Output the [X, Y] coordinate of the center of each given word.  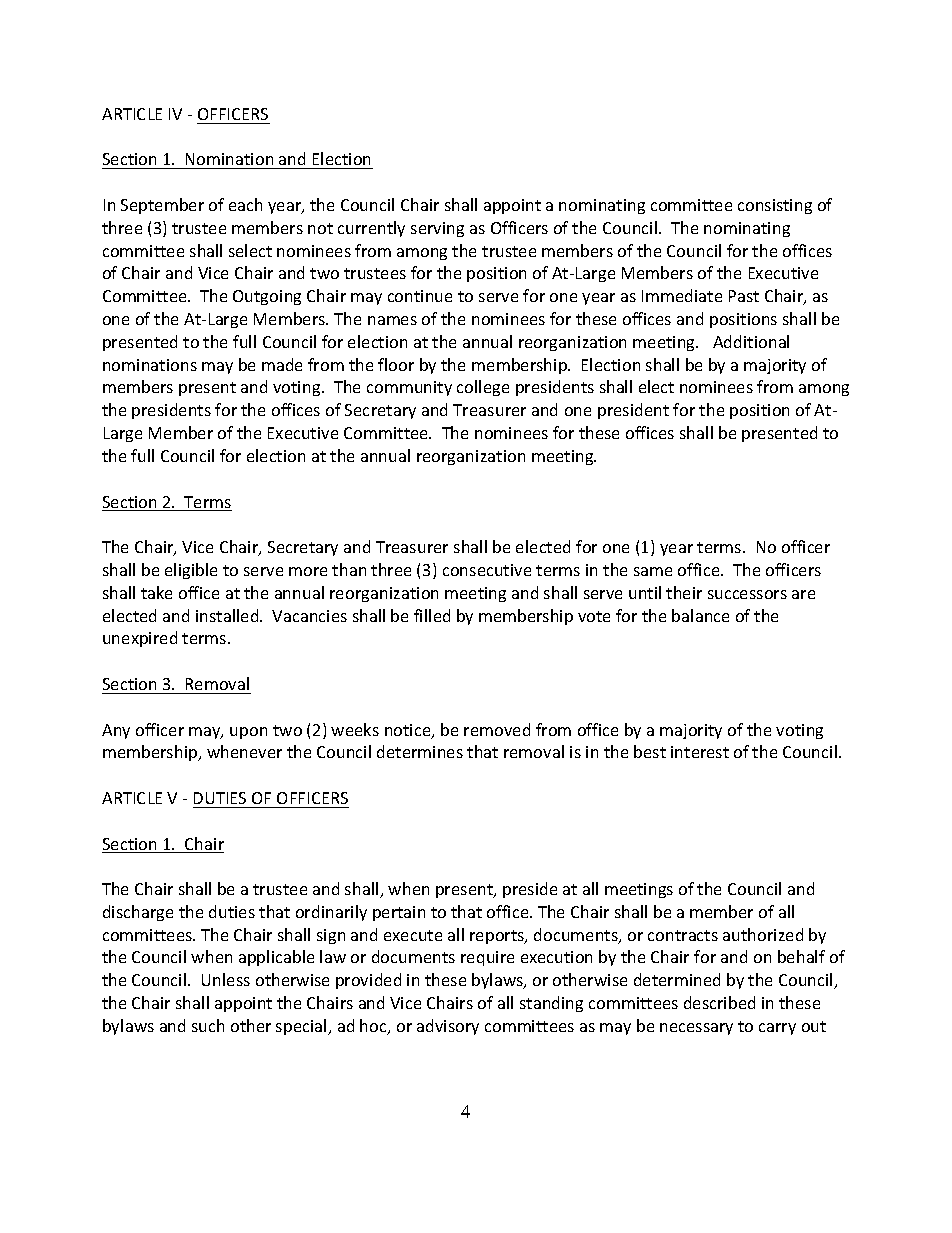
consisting [775, 206]
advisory [448, 1027]
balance [700, 615]
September [162, 206]
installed [228, 615]
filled [432, 615]
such [208, 1025]
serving [437, 229]
